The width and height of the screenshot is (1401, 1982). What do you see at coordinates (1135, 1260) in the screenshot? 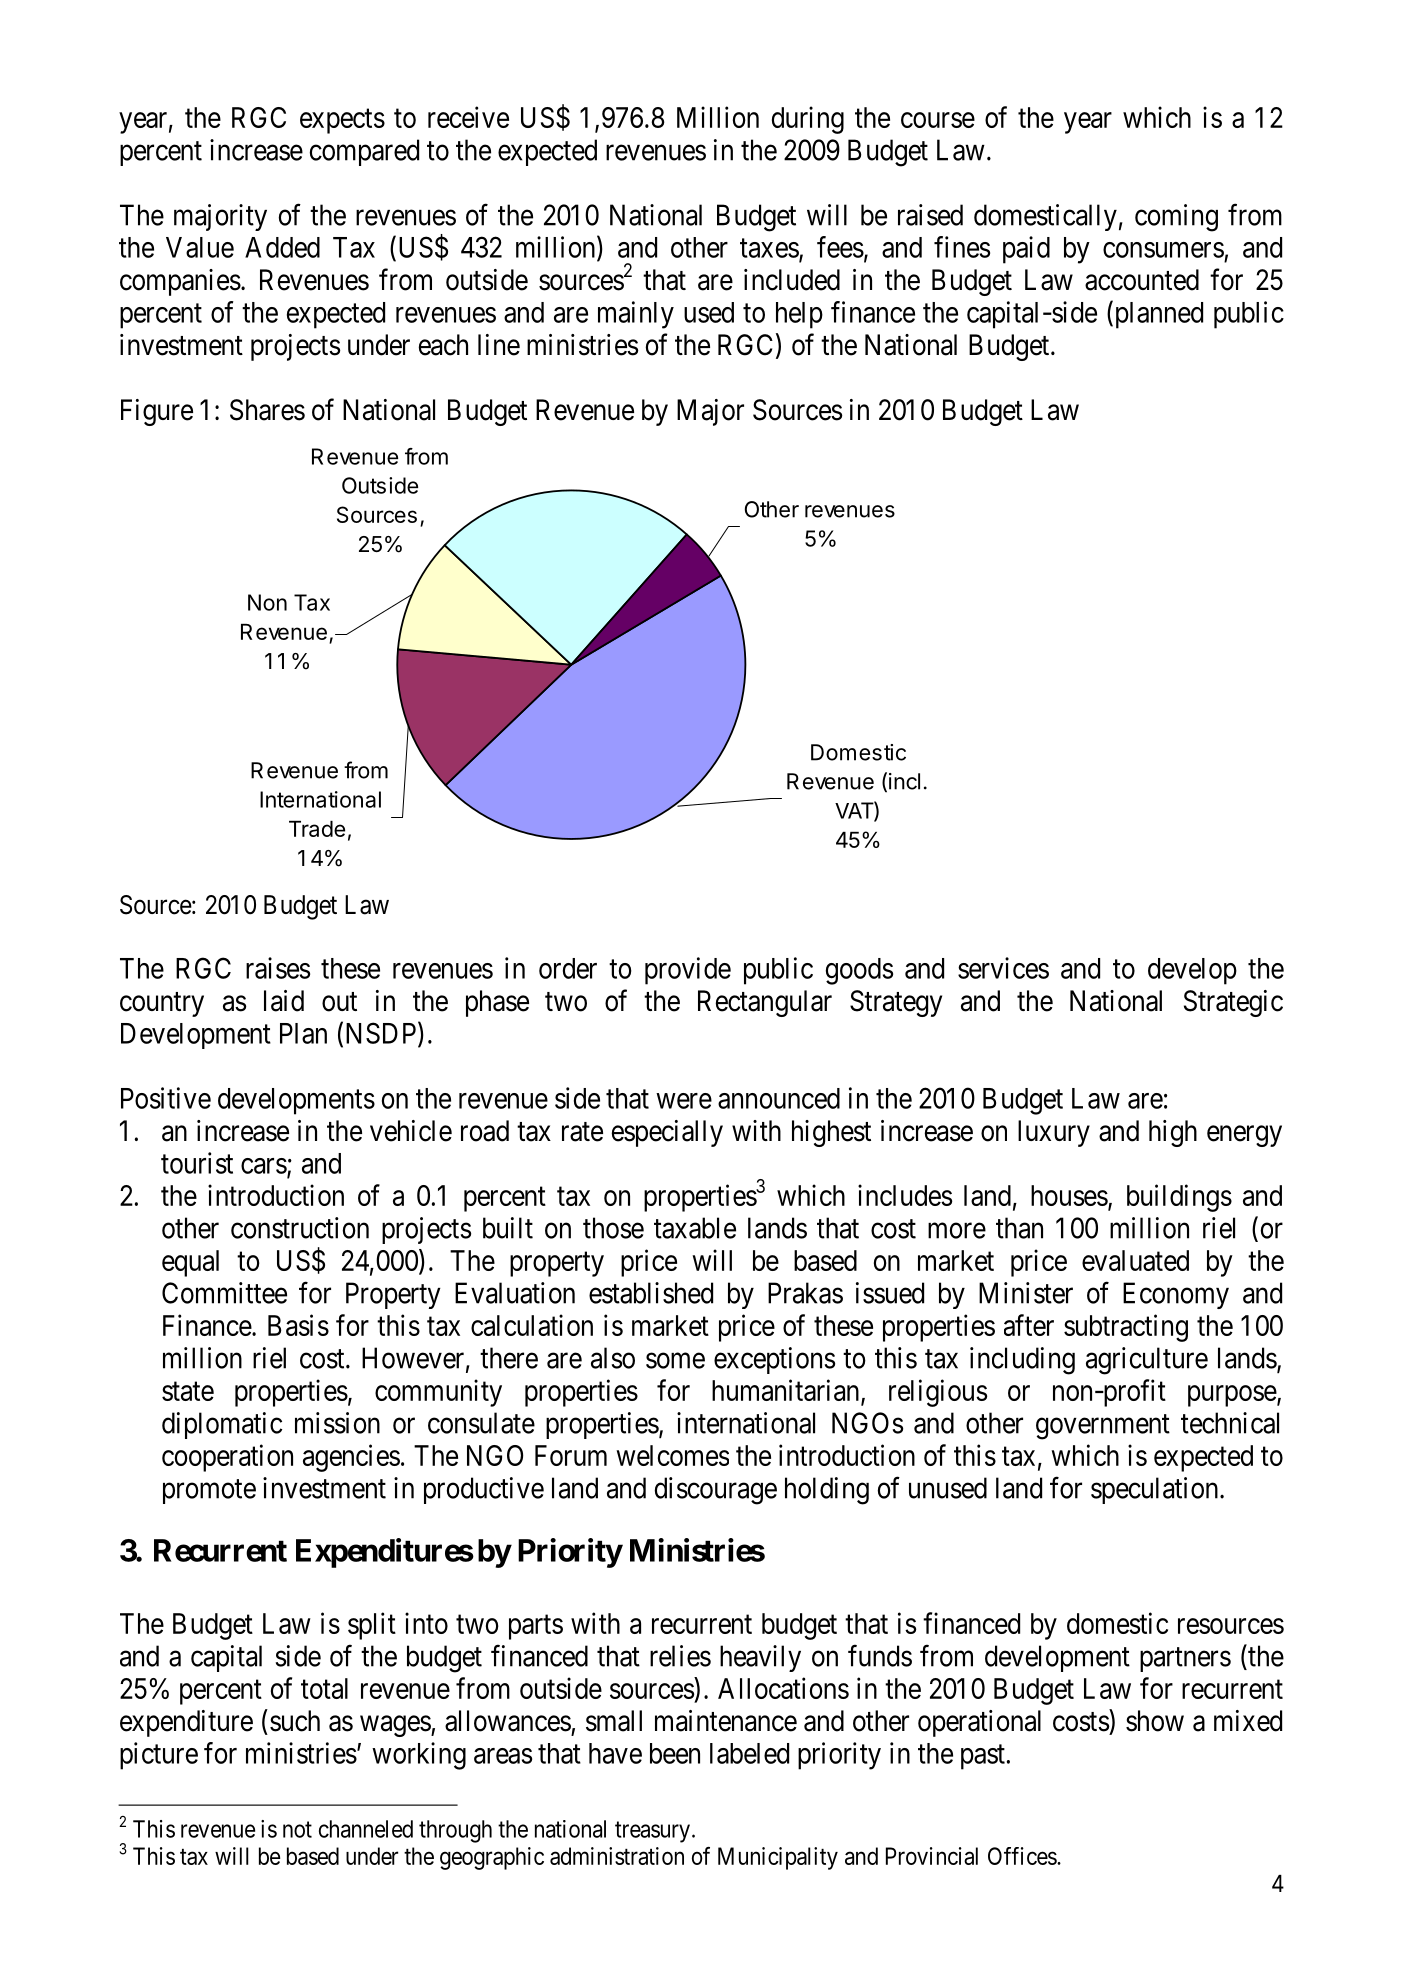
I see `evaluated` at bounding box center [1135, 1260].
